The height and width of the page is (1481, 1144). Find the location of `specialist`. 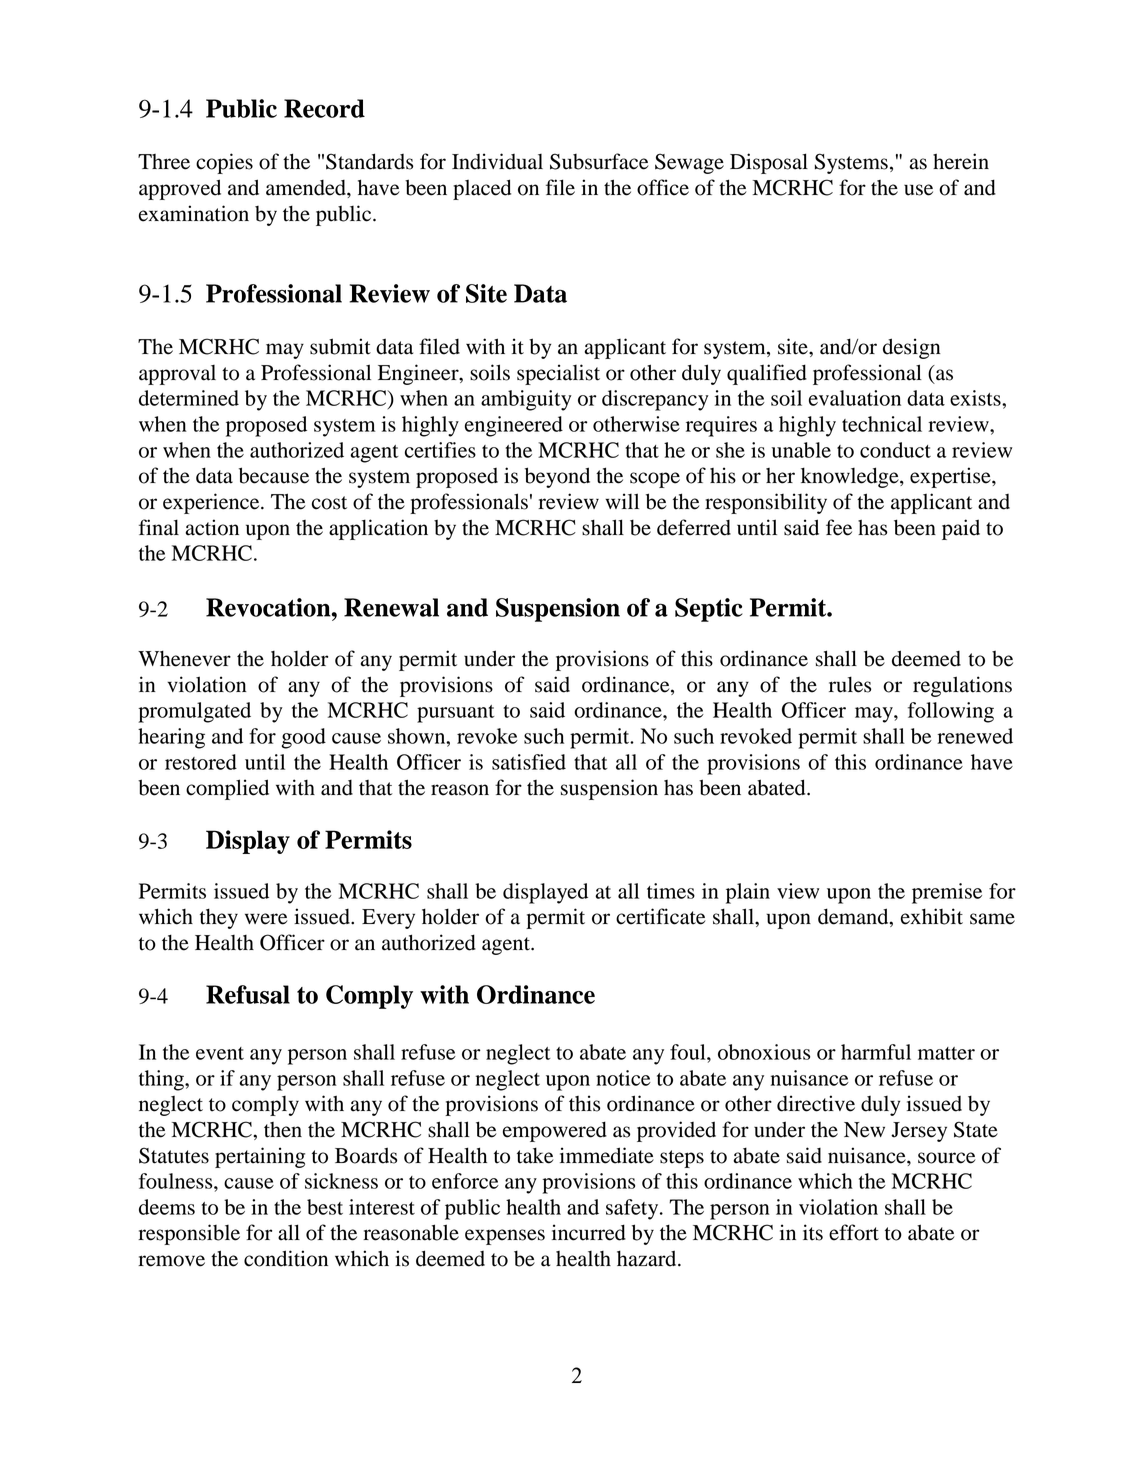

specialist is located at coordinates (558, 374).
